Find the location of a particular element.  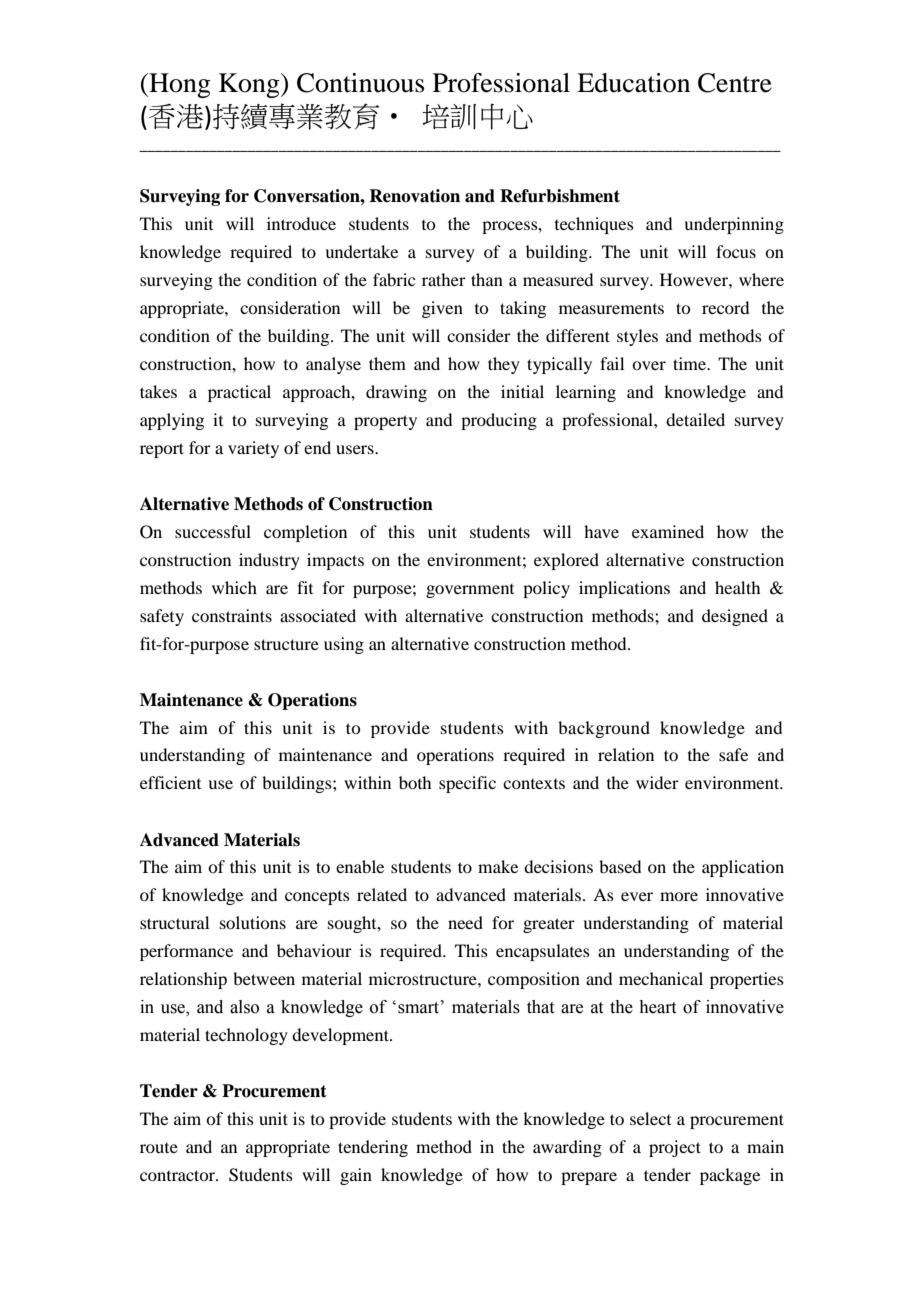

Centre is located at coordinates (735, 83).
